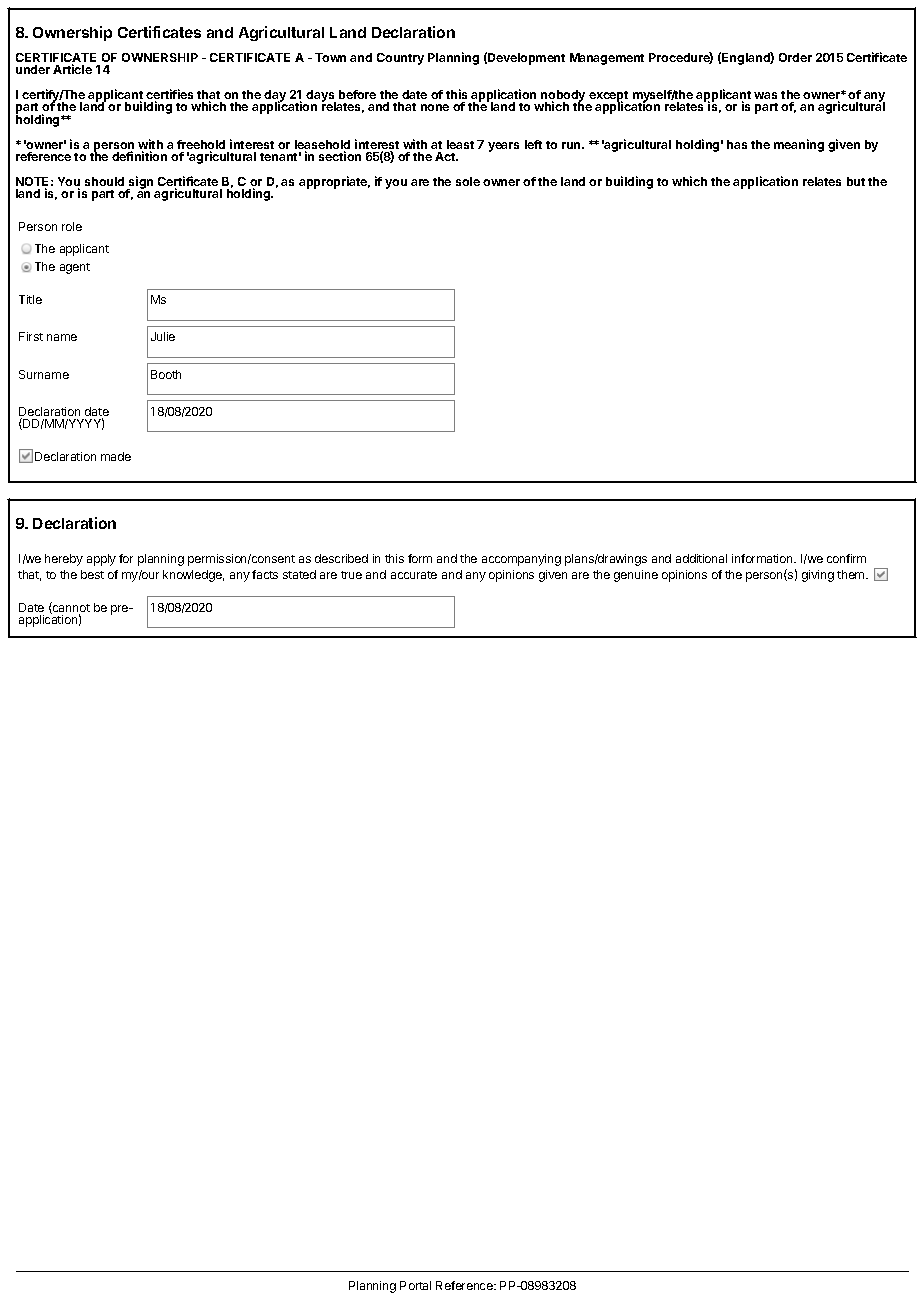  I want to click on true, so click(351, 575).
